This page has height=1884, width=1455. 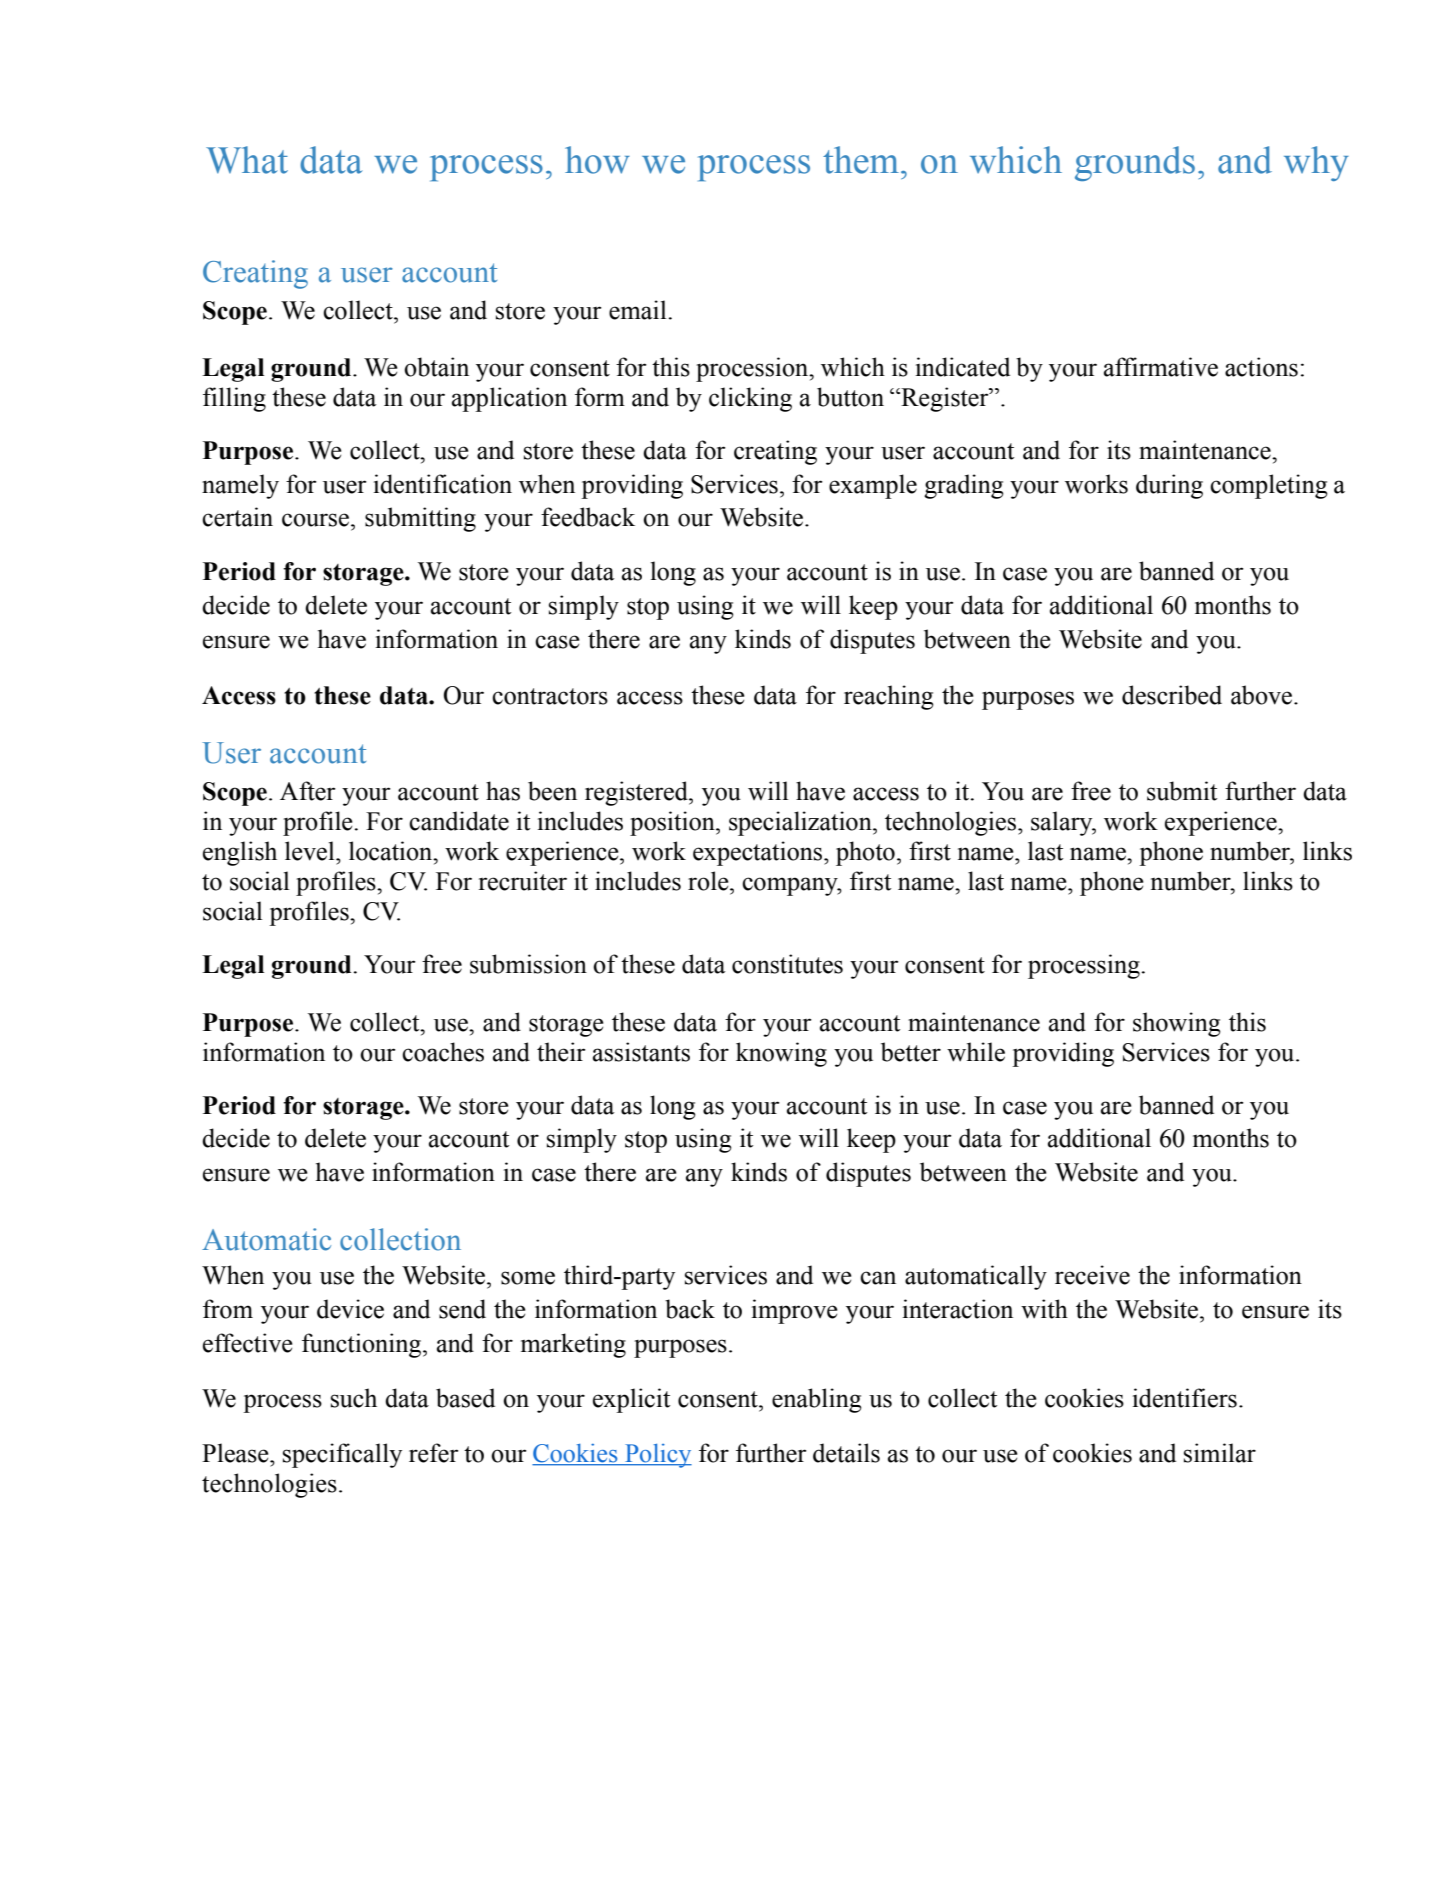 What do you see at coordinates (1169, 486) in the page?
I see `during` at bounding box center [1169, 486].
